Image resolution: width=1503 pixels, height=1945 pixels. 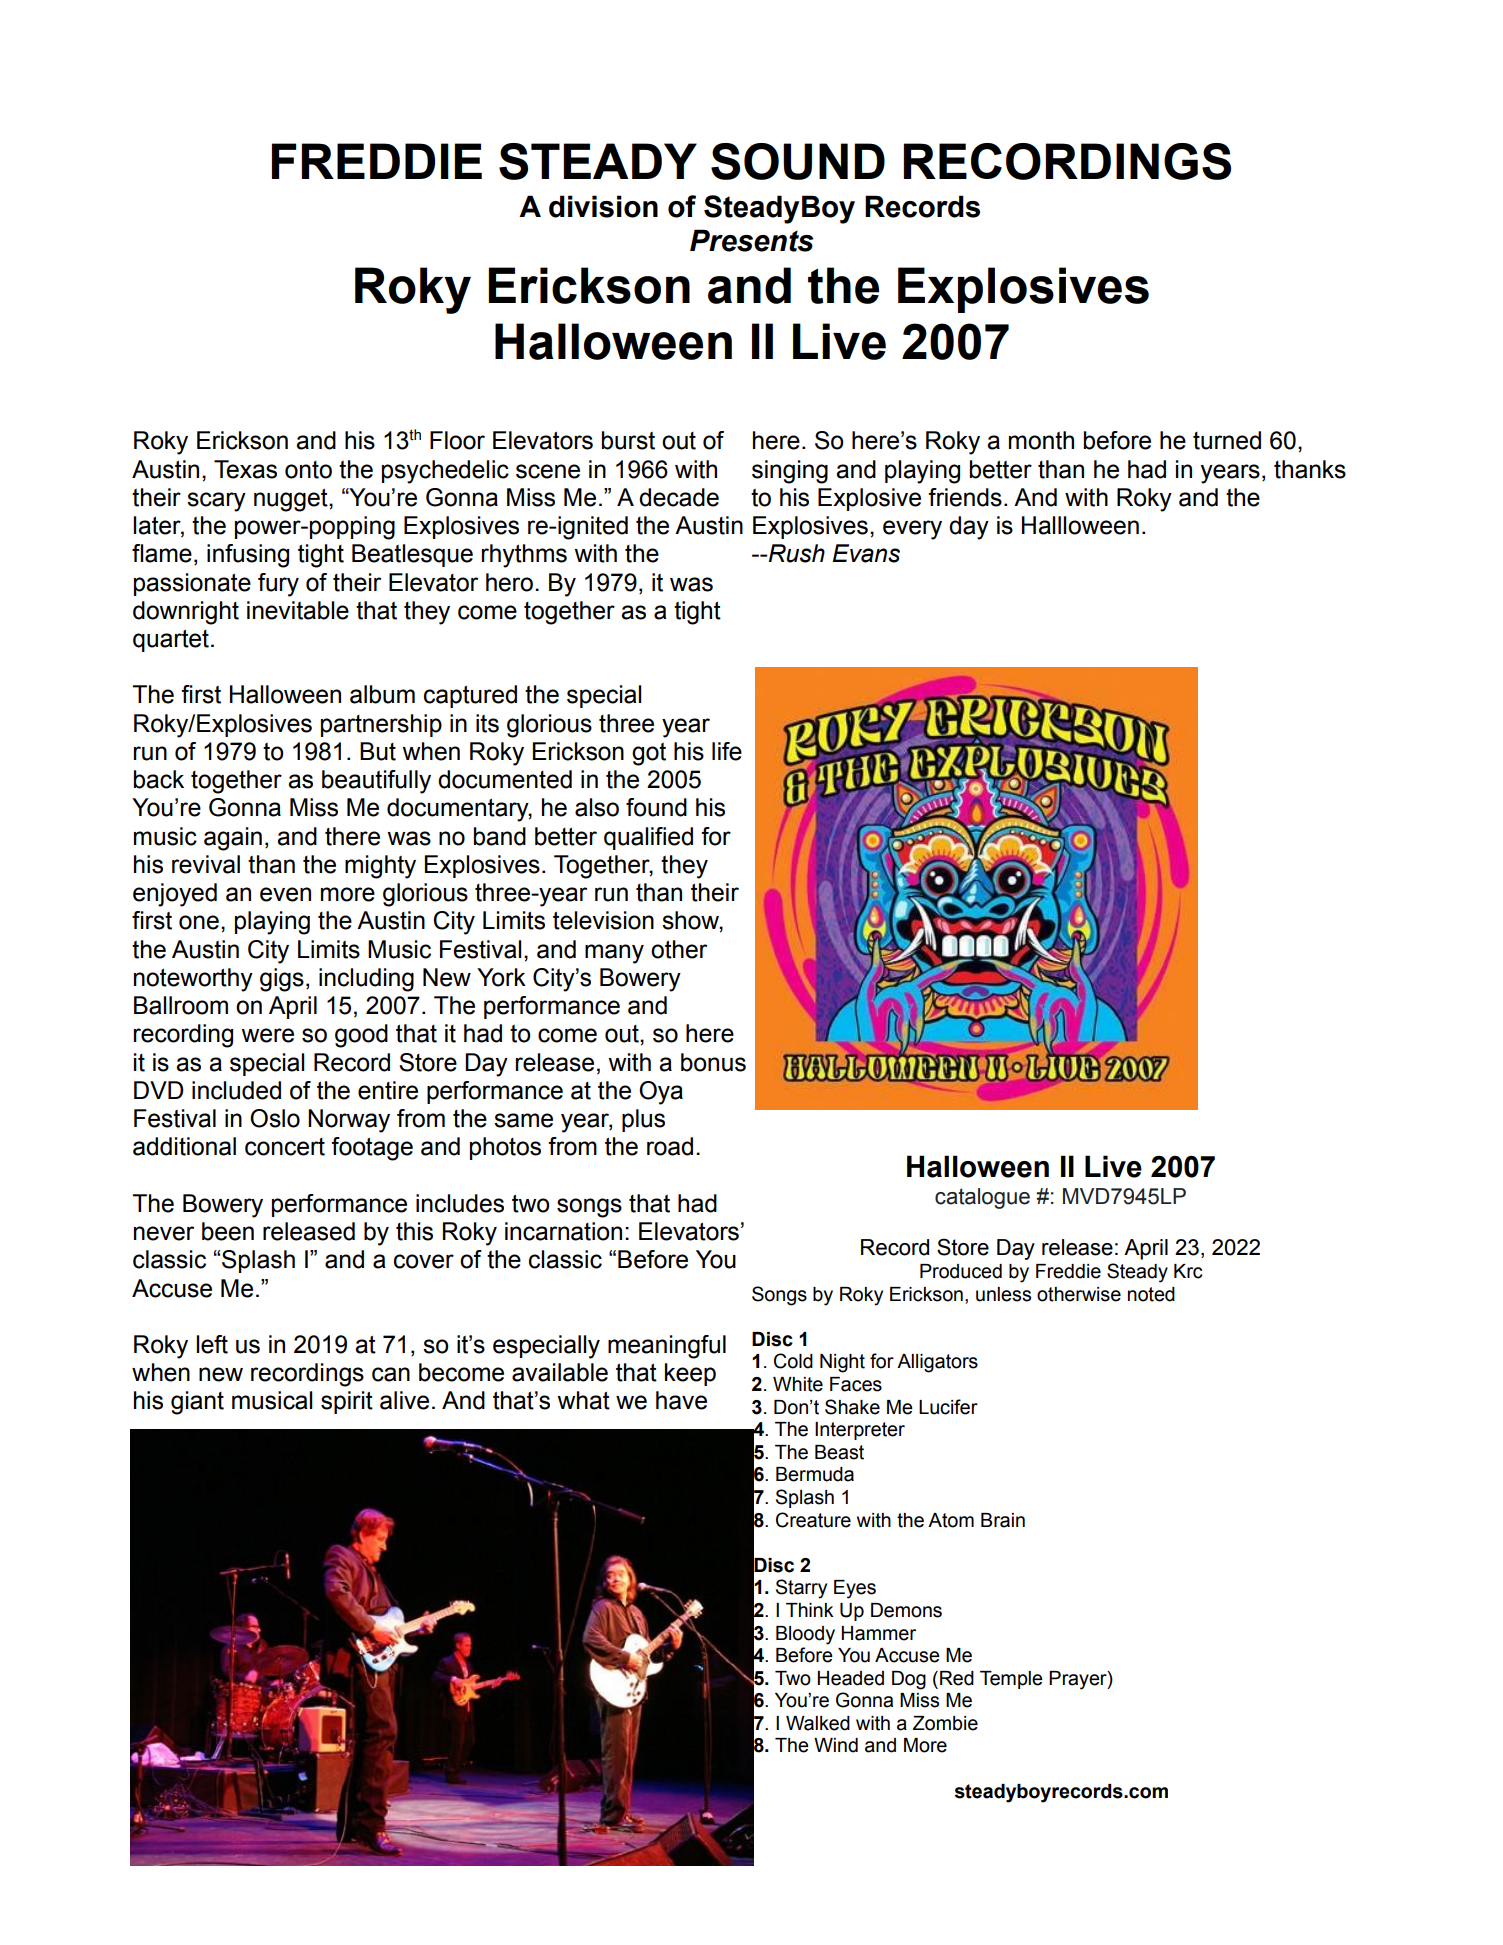 What do you see at coordinates (614, 954) in the image?
I see `many` at bounding box center [614, 954].
